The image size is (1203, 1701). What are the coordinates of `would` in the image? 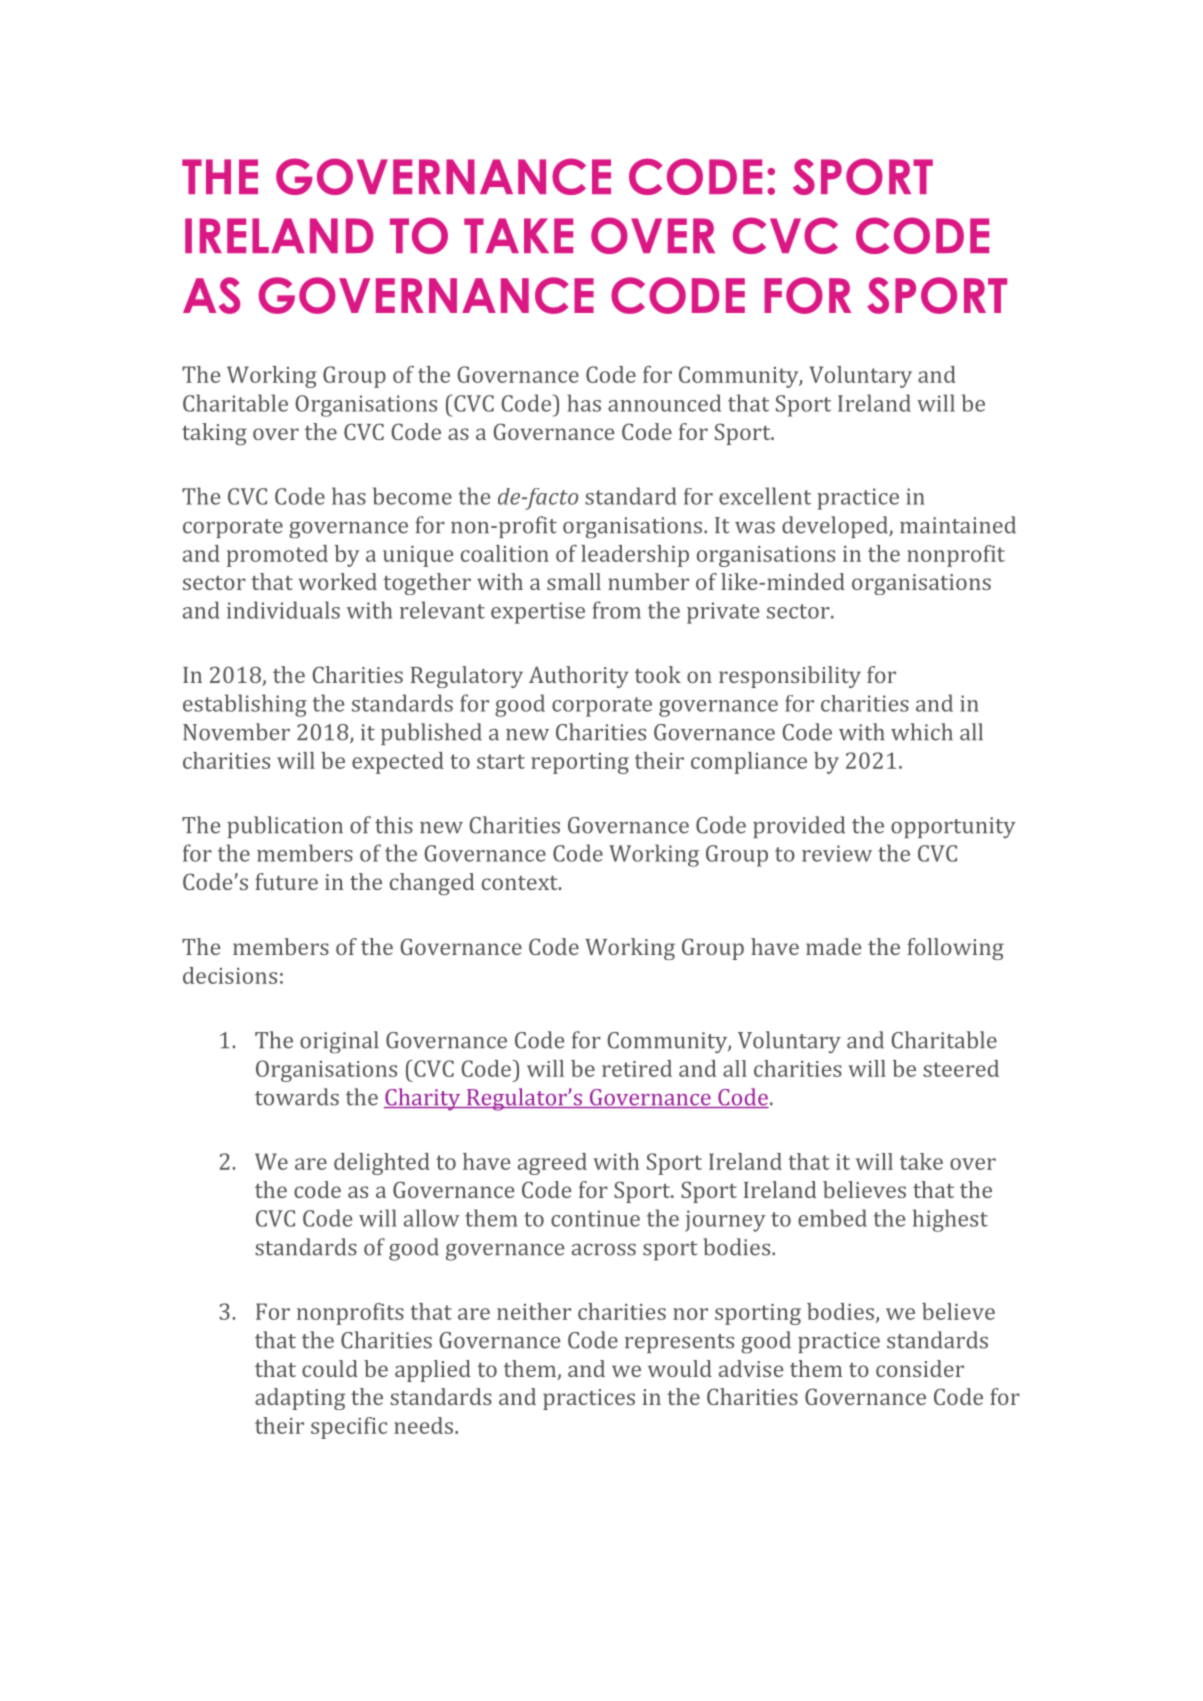 It's located at (680, 1368).
